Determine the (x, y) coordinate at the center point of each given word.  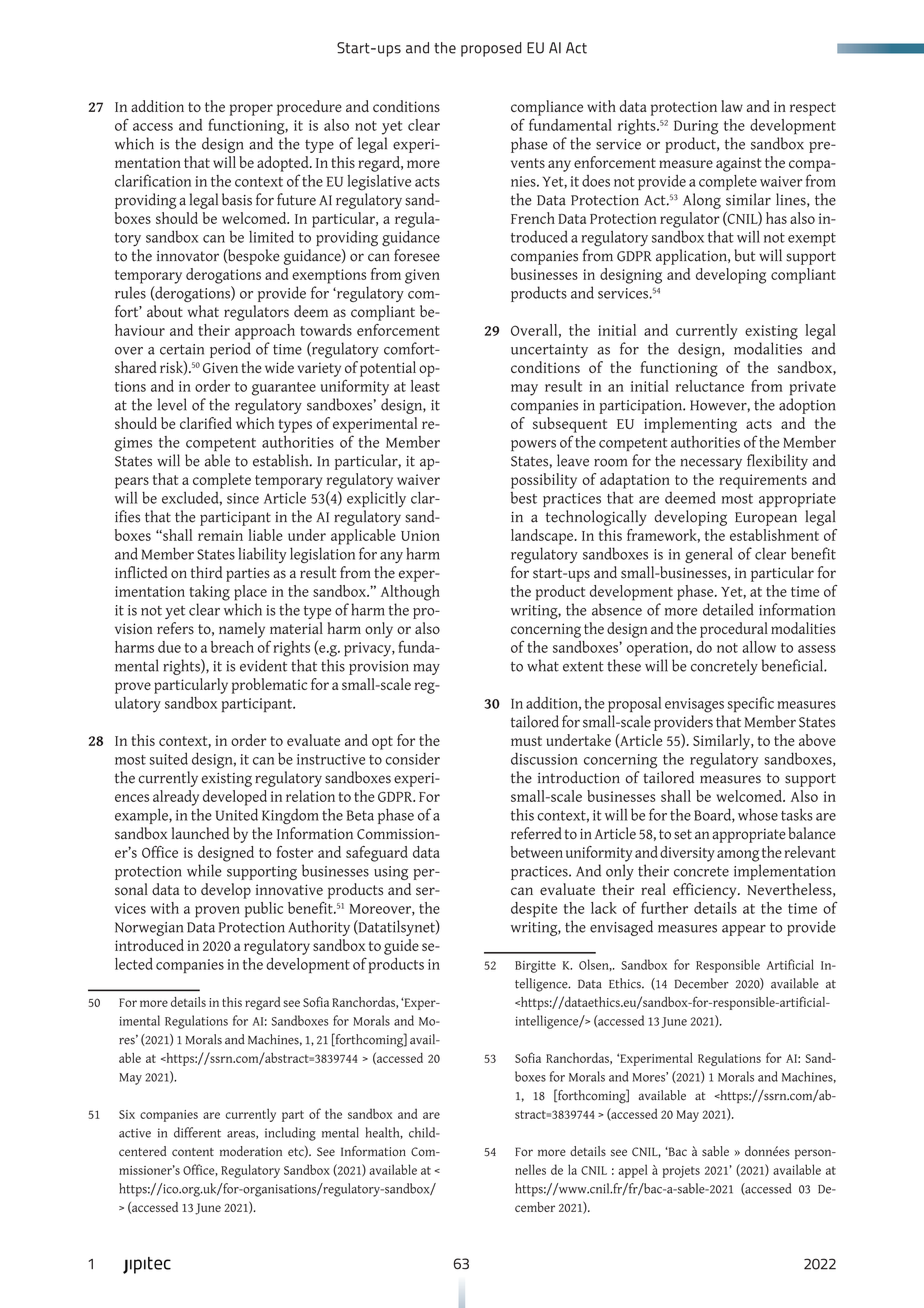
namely (242, 630)
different (197, 1132)
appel (632, 1171)
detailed (728, 609)
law (732, 106)
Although (410, 593)
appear (744, 930)
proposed (491, 49)
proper (251, 110)
